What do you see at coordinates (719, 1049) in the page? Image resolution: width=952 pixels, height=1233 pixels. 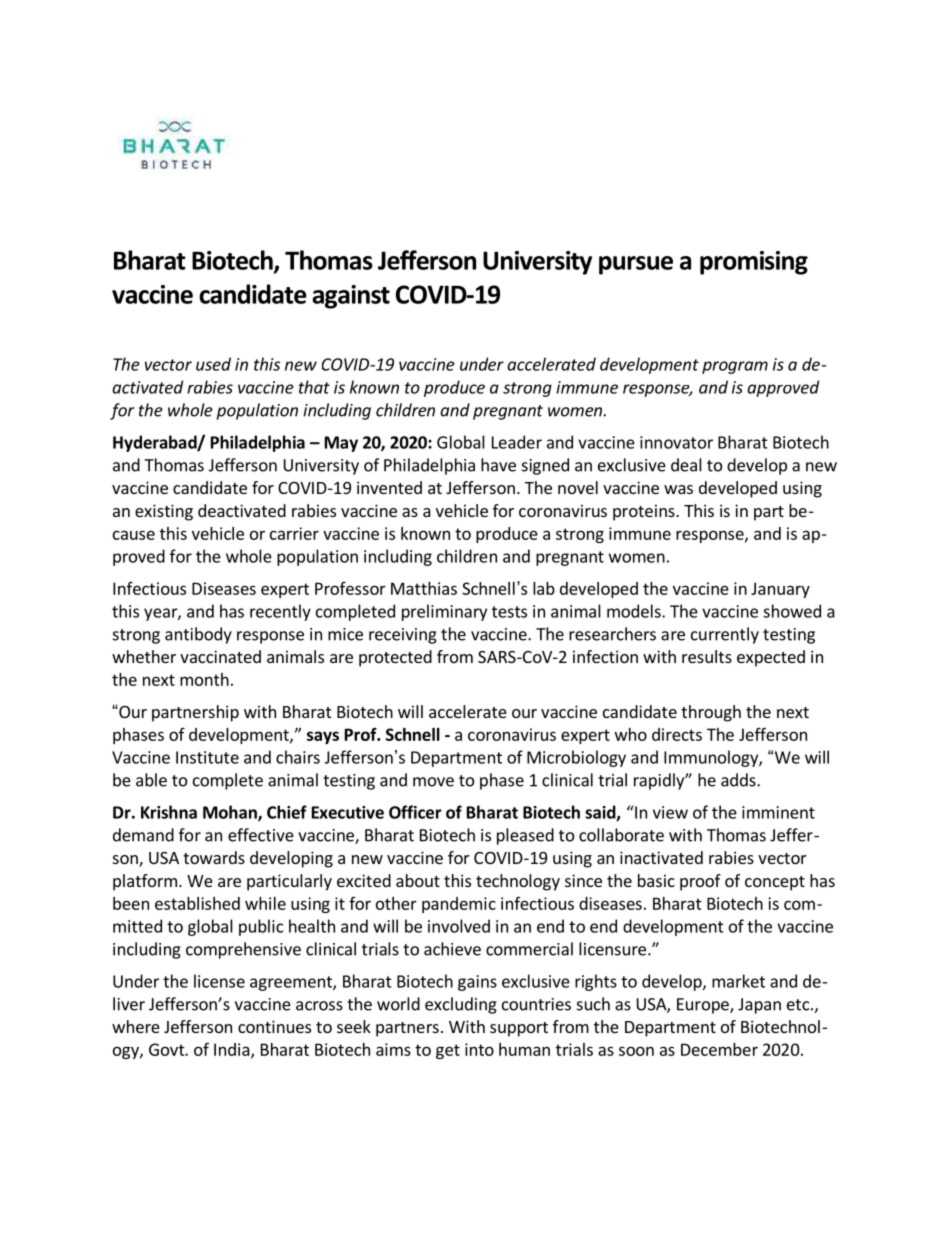 I see `December` at bounding box center [719, 1049].
